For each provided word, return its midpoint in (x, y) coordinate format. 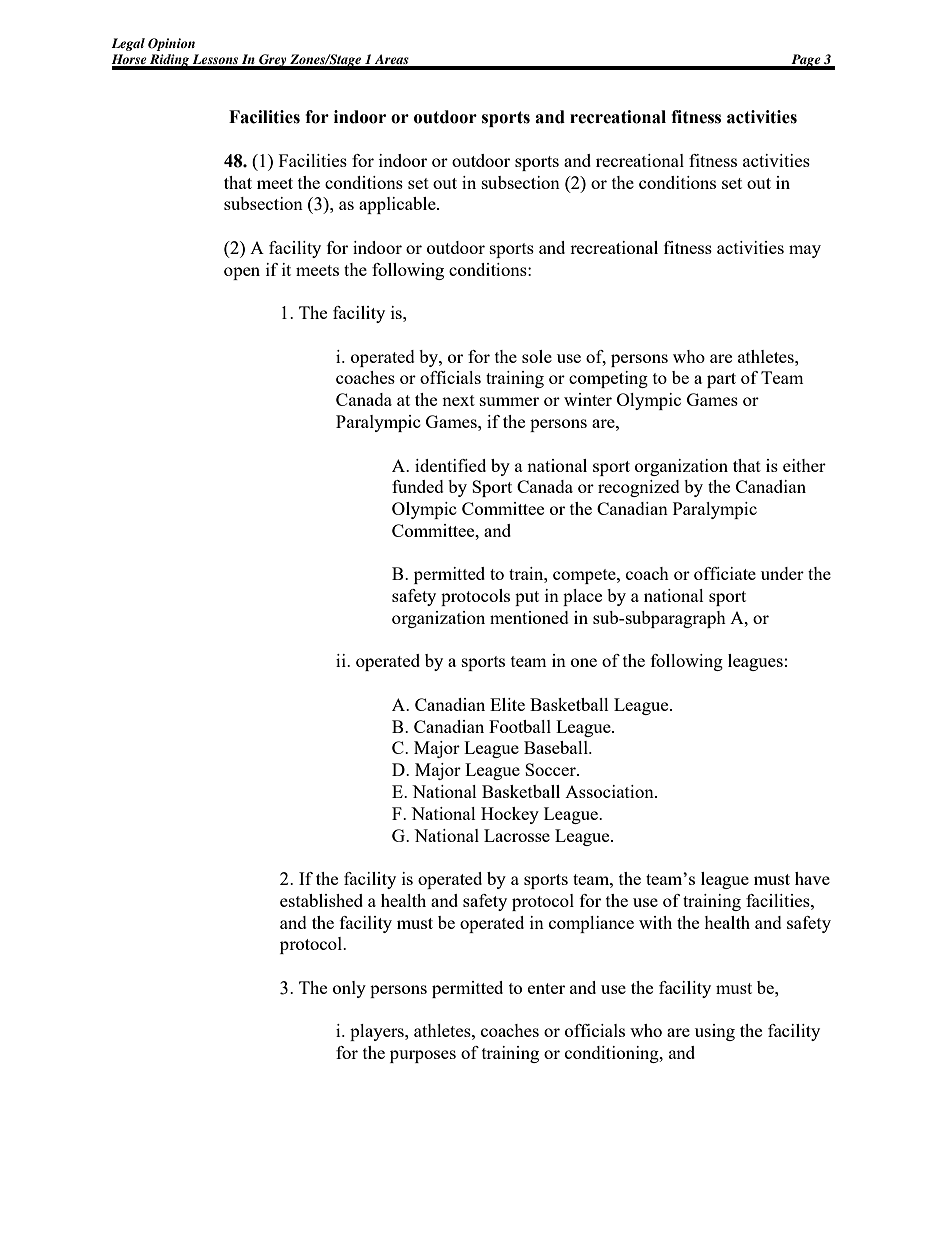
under (782, 573)
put (527, 598)
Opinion (171, 44)
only (349, 989)
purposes (423, 1056)
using (715, 1032)
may (805, 251)
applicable (398, 205)
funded (418, 486)
